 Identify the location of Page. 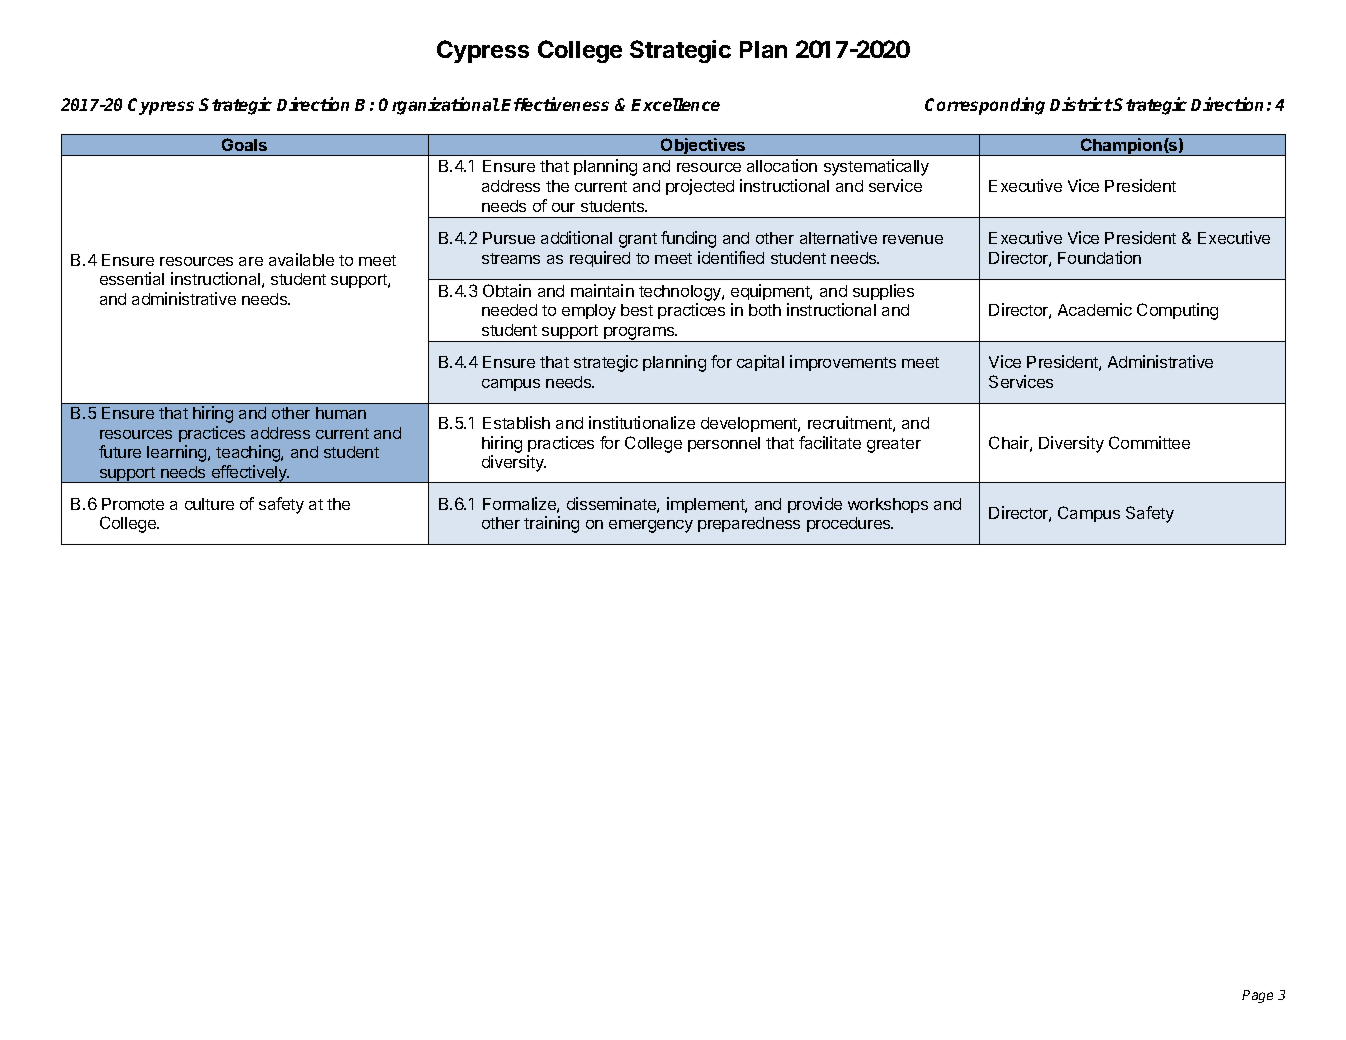
(1257, 996).
